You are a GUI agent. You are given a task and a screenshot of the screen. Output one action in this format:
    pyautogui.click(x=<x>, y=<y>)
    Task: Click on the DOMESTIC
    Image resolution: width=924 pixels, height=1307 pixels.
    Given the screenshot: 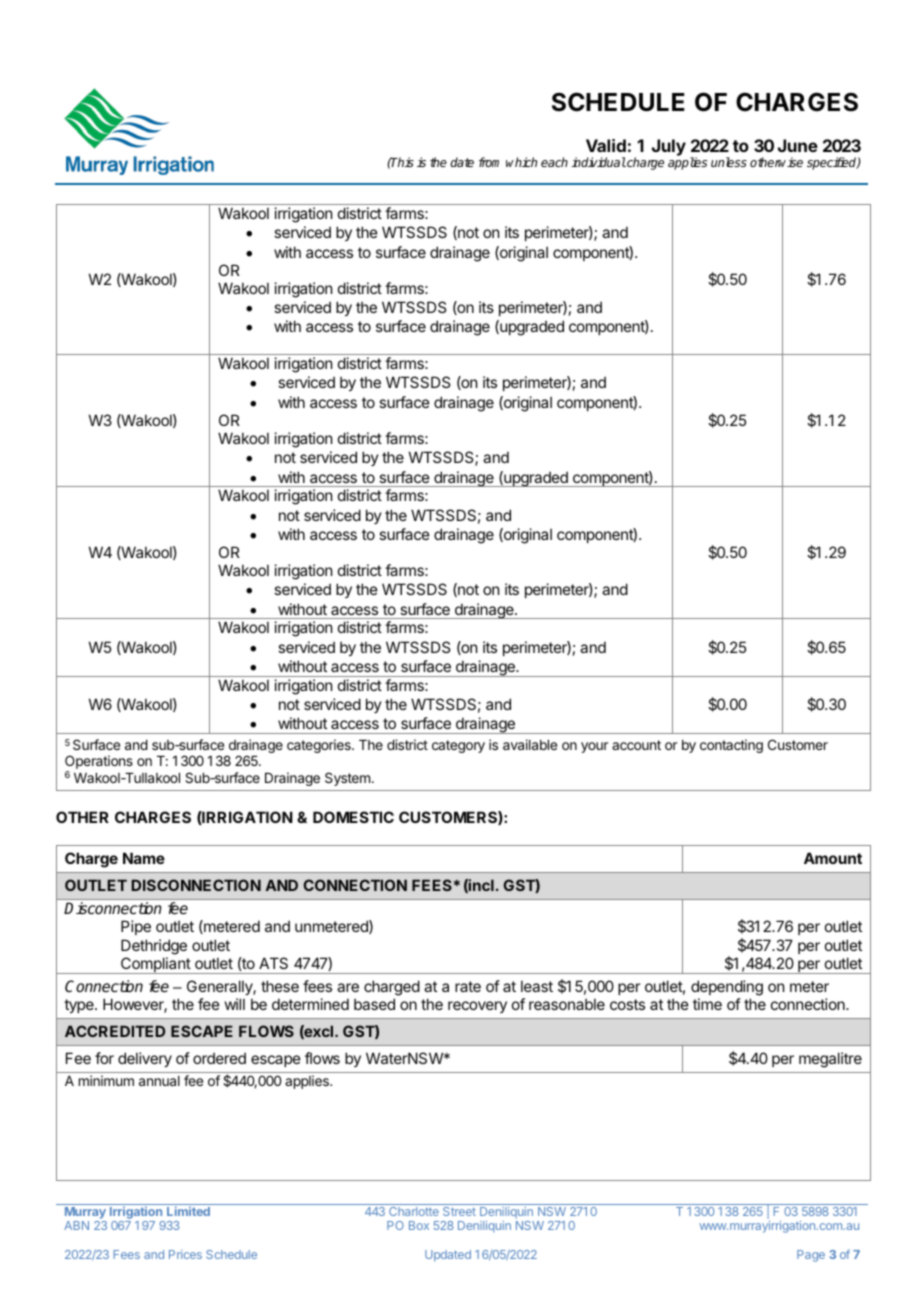 What is the action you would take?
    pyautogui.click(x=353, y=817)
